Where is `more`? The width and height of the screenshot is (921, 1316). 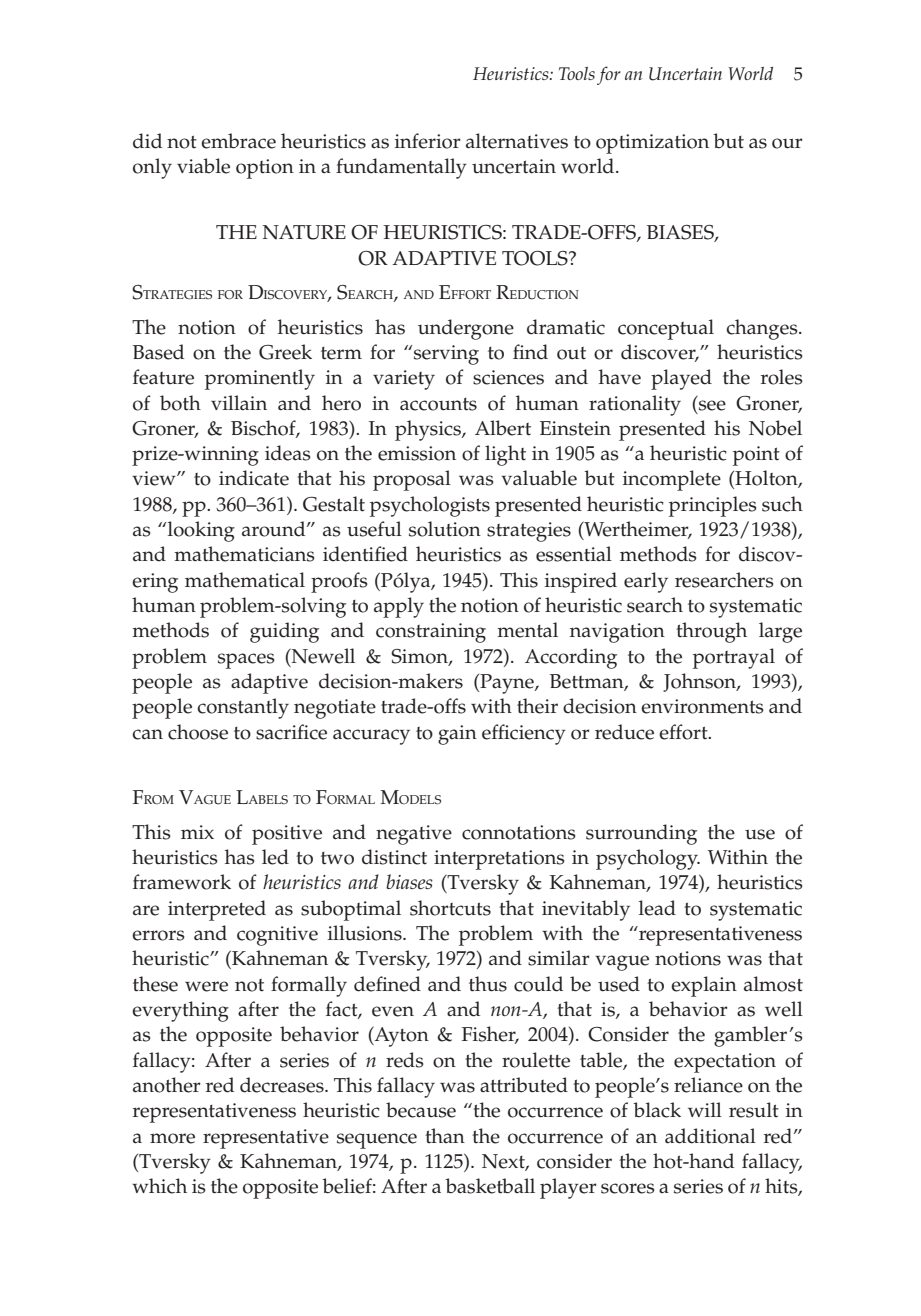
more is located at coordinates (172, 1138).
